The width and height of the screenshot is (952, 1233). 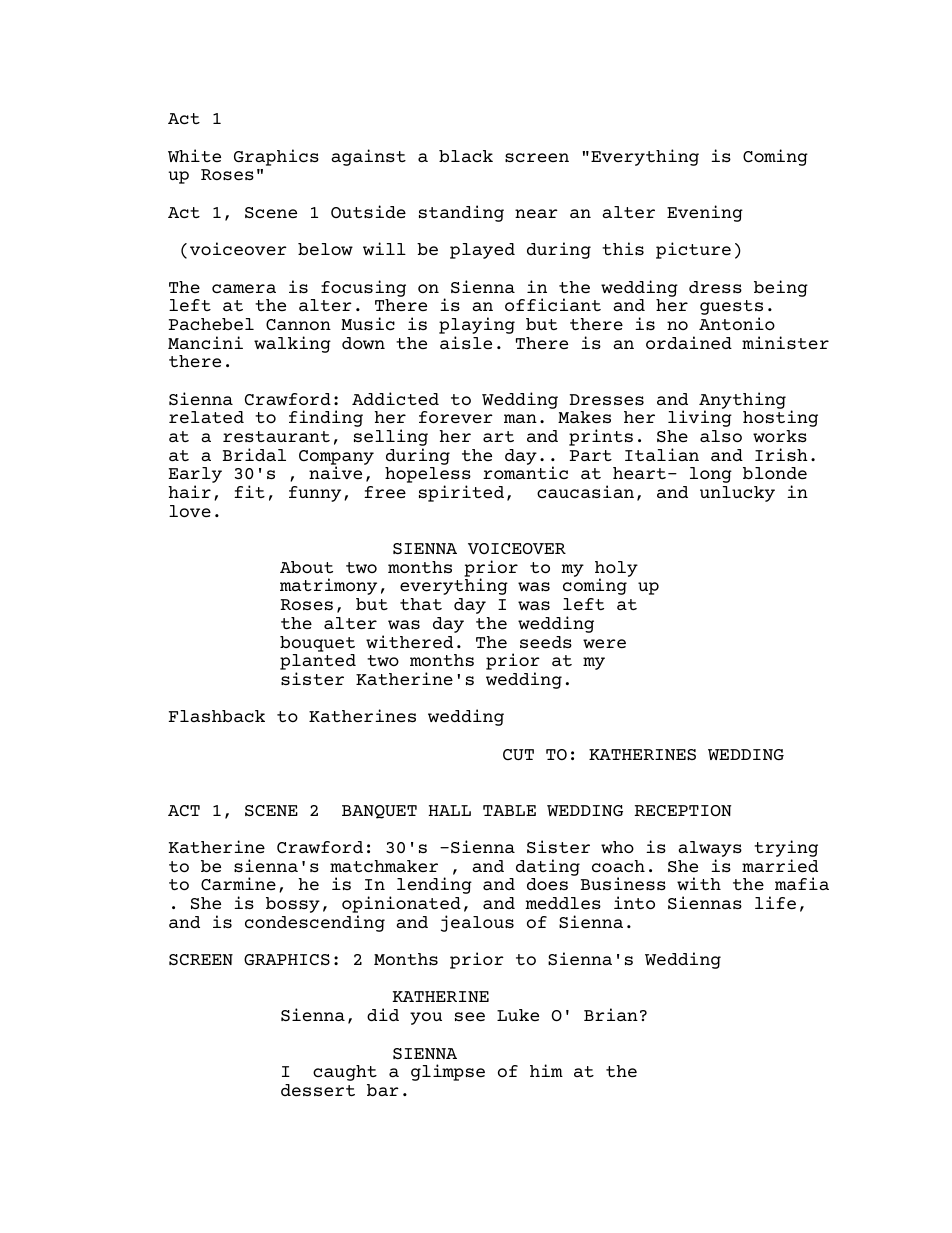 What do you see at coordinates (466, 156) in the screenshot?
I see `black` at bounding box center [466, 156].
